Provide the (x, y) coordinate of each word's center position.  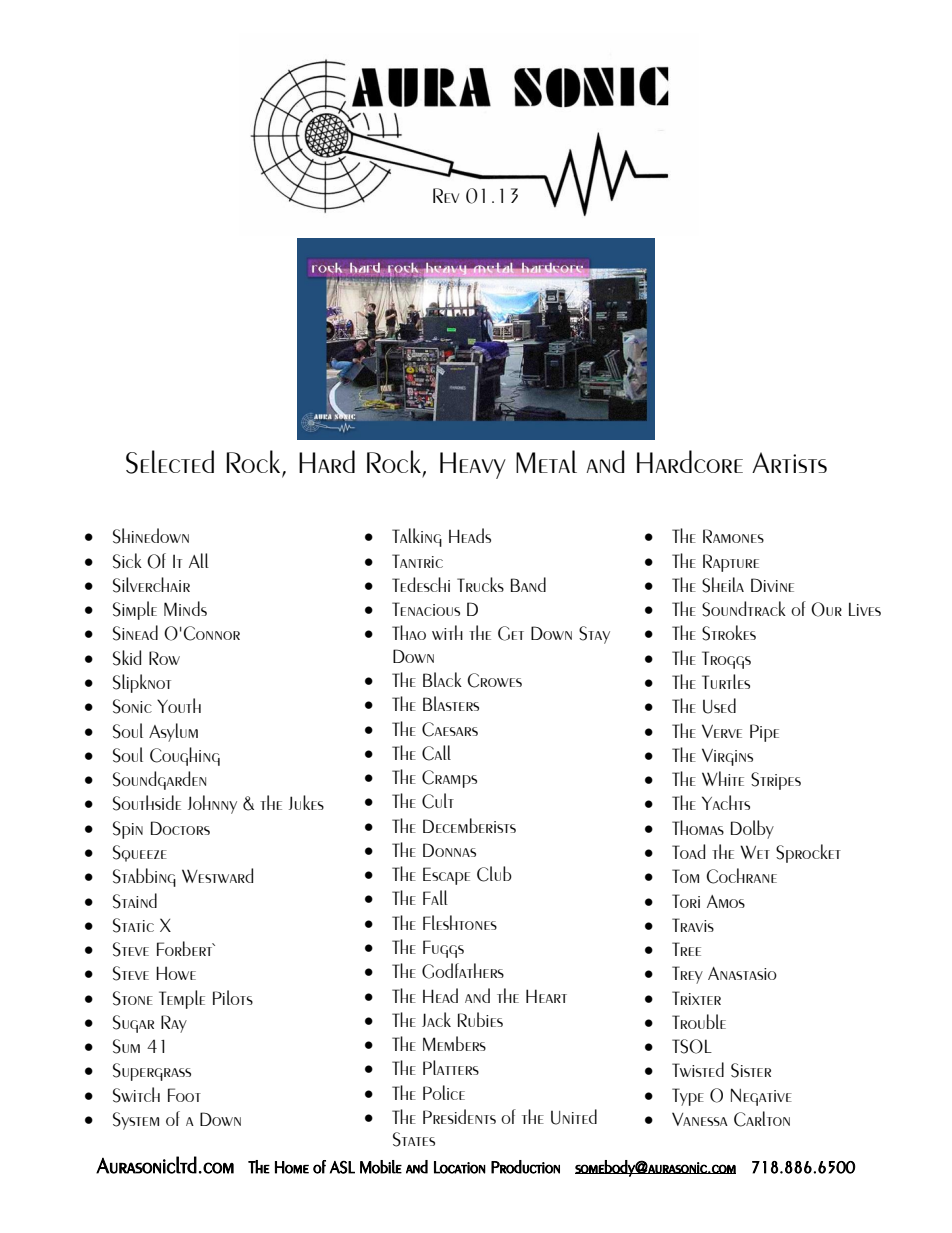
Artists (789, 462)
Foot (184, 1095)
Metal (546, 461)
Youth (179, 705)
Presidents (459, 1116)
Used (719, 706)
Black (442, 679)
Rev (446, 195)
